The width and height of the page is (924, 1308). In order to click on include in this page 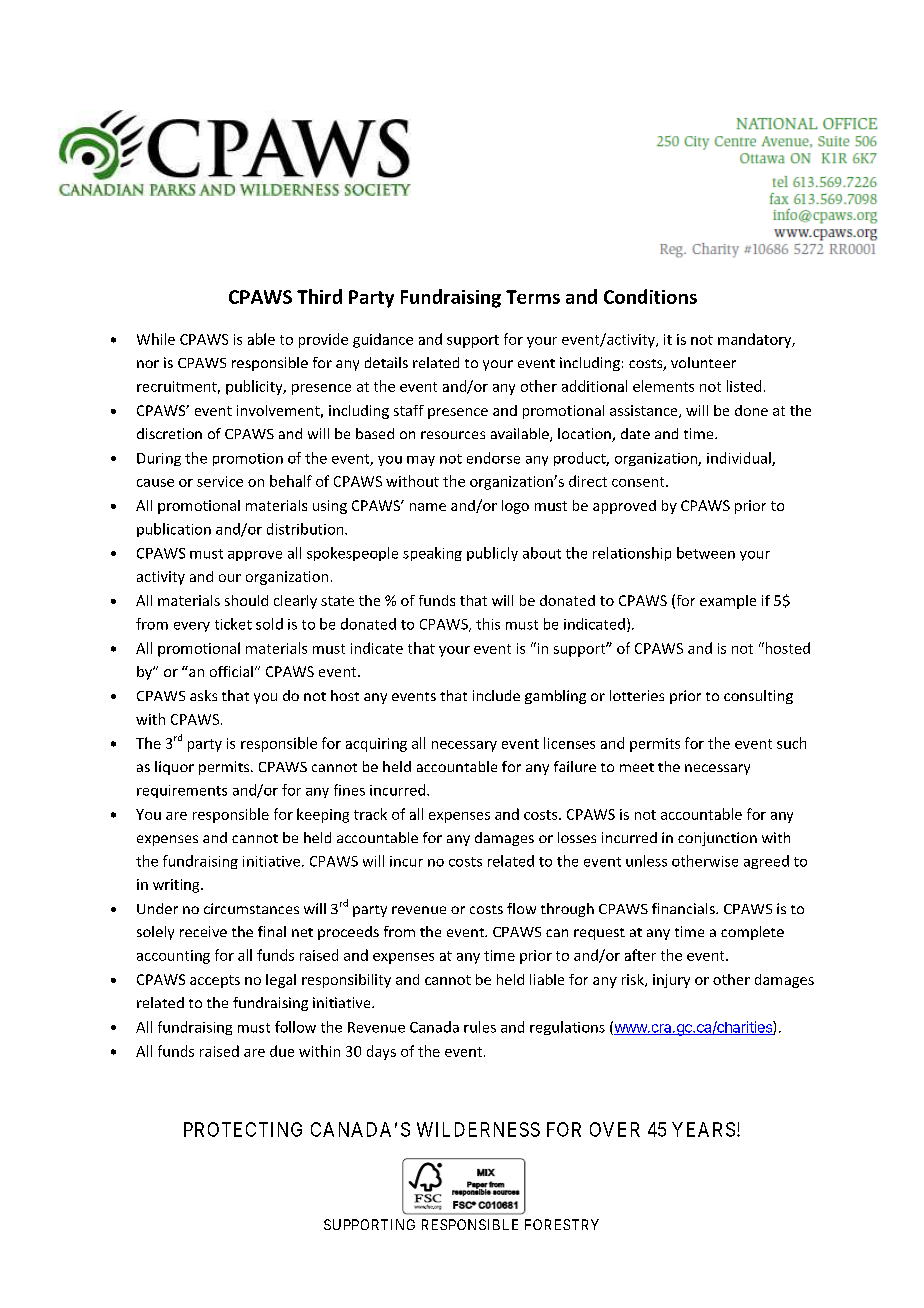, I will do `click(496, 695)`.
